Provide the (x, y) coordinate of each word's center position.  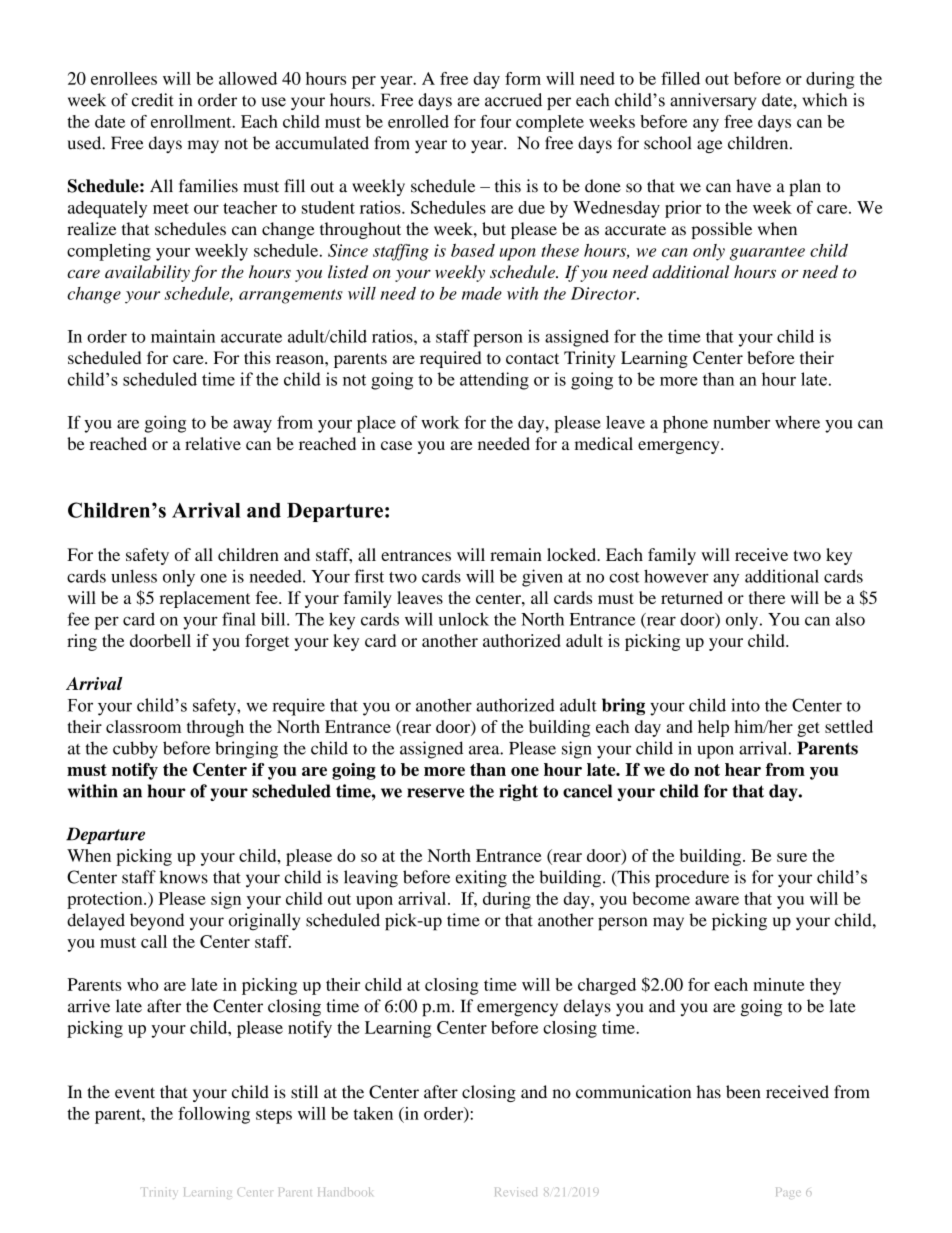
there (767, 597)
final (239, 619)
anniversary (713, 101)
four (495, 121)
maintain (183, 336)
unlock (464, 619)
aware (717, 900)
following (214, 1115)
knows (183, 877)
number (741, 422)
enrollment (192, 121)
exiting (481, 879)
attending (494, 381)
